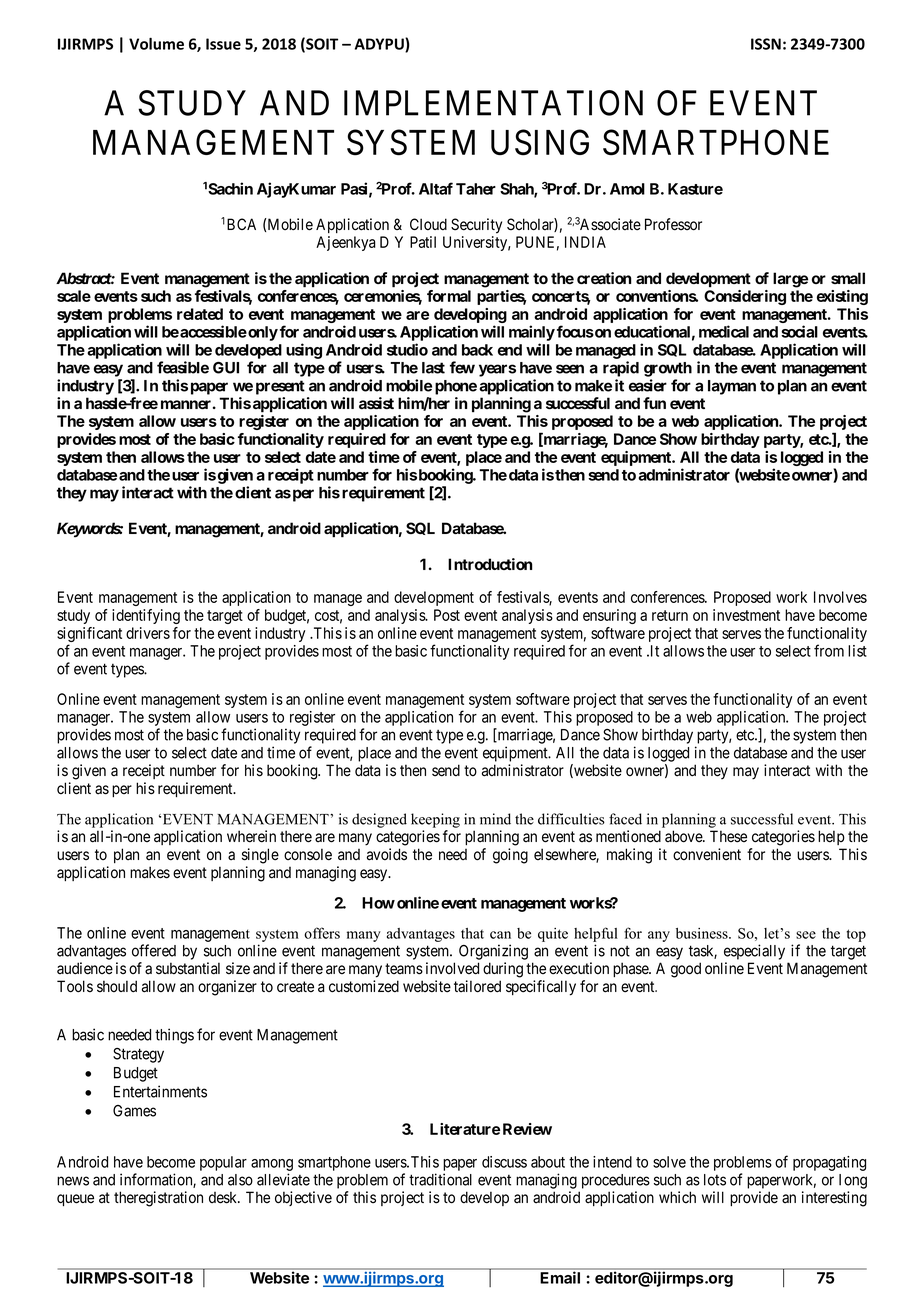 The height and width of the image is (1308, 924). I want to click on especially, so click(754, 952).
